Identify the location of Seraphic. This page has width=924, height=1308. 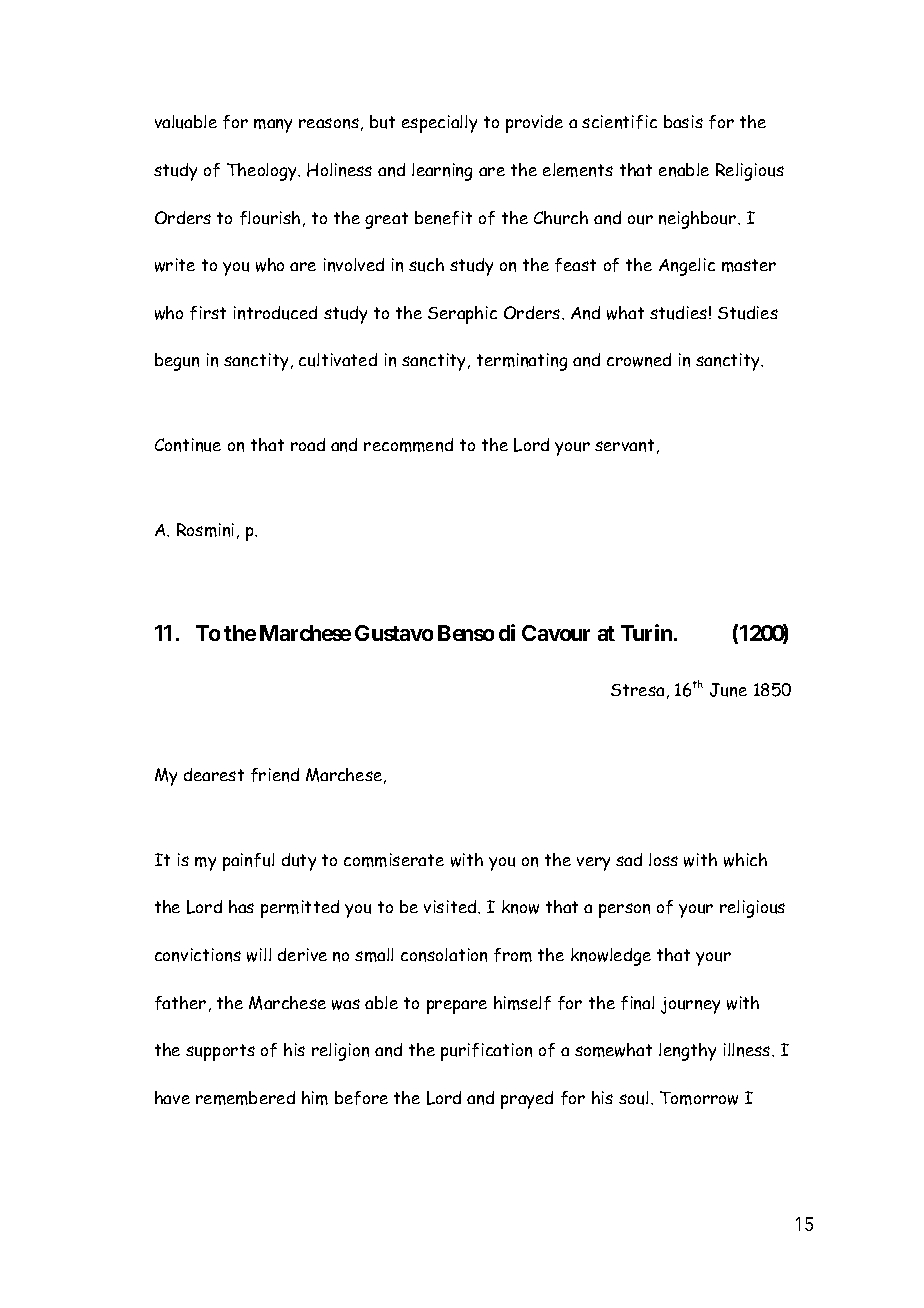
(462, 315).
